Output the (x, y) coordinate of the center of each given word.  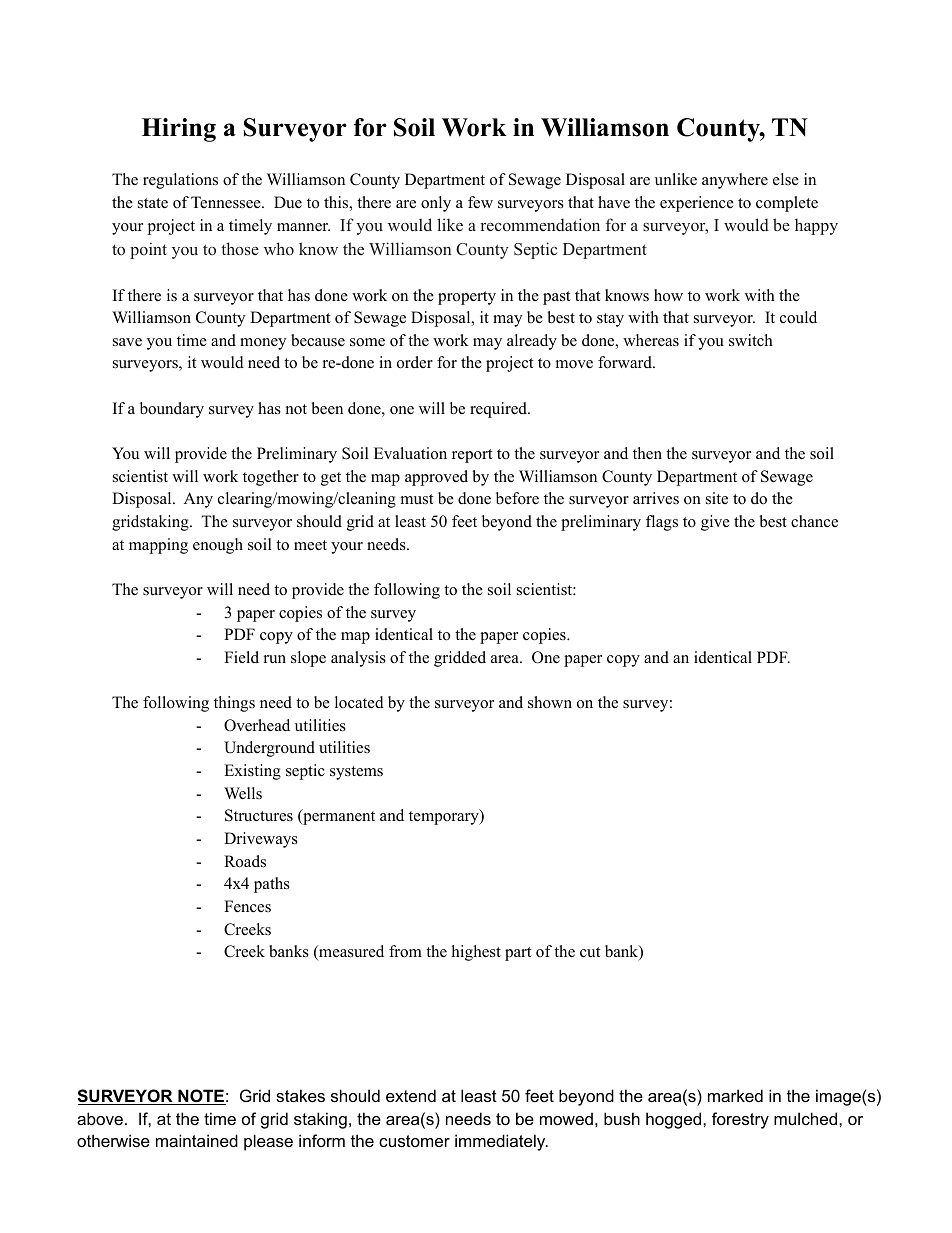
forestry (740, 1120)
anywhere (735, 181)
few (480, 202)
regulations (180, 181)
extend (411, 1095)
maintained (197, 1140)
